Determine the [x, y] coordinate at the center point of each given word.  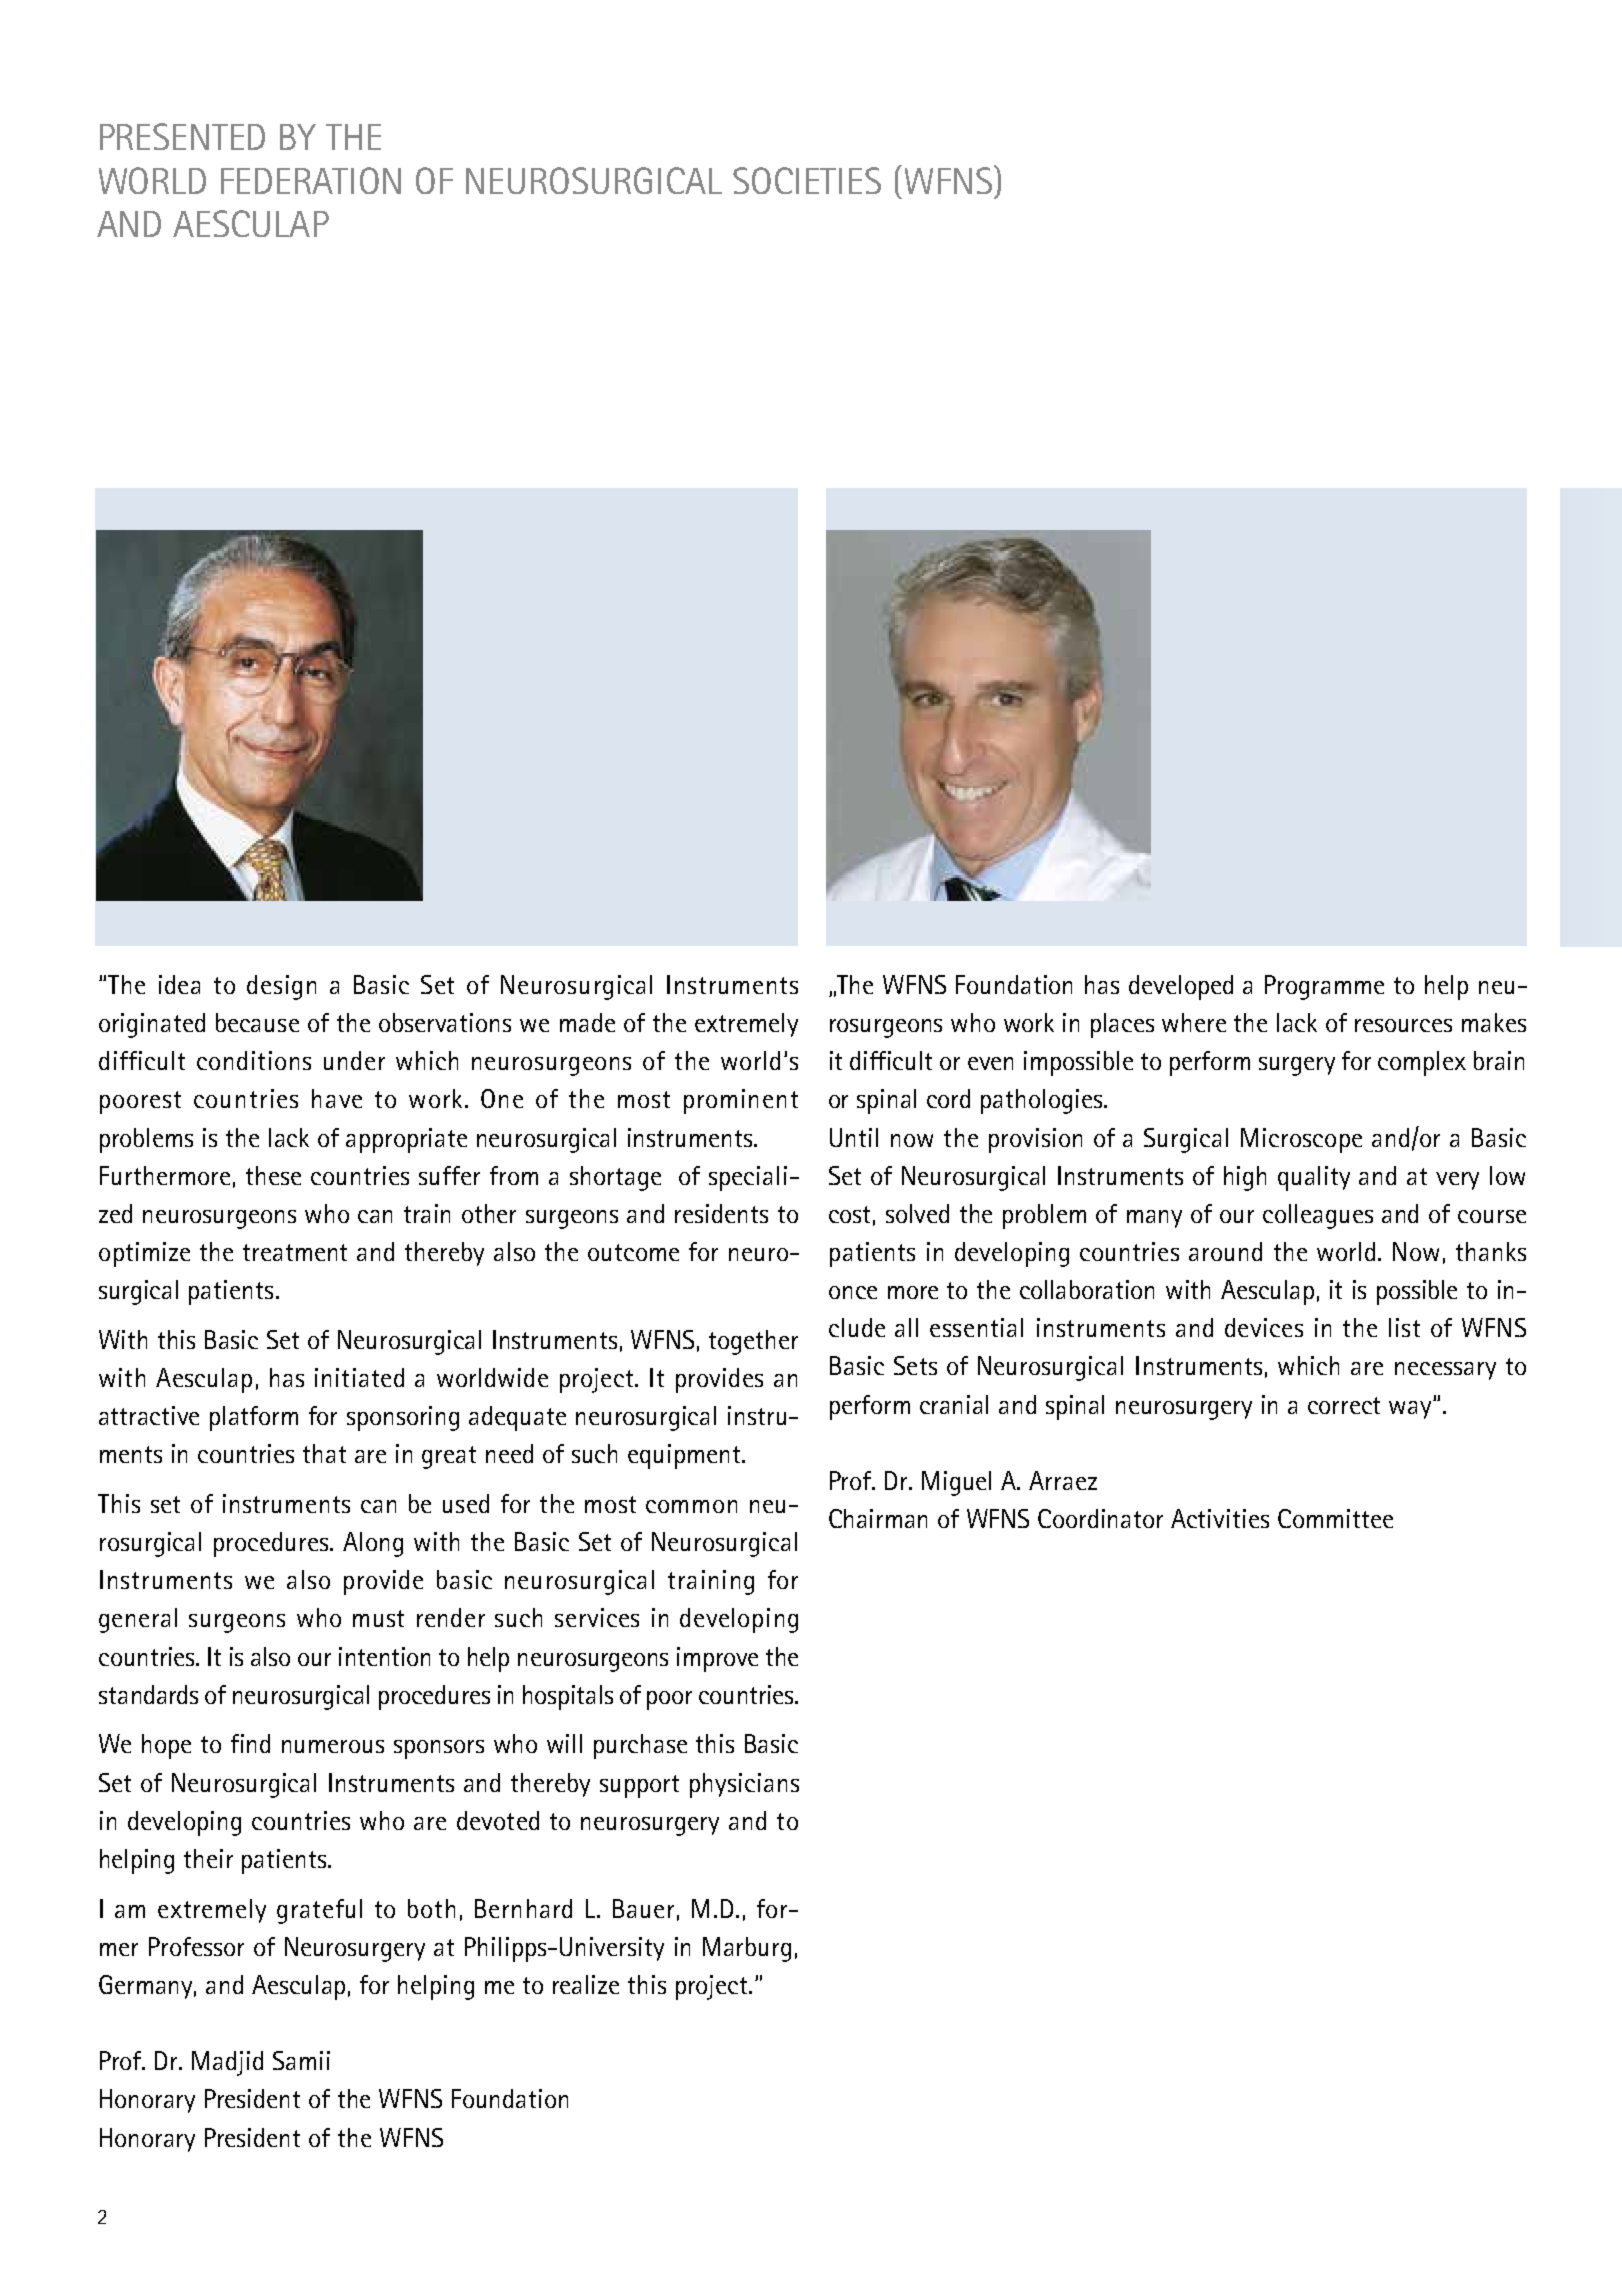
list [1404, 1327]
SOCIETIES [807, 180]
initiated [359, 1377]
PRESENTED [182, 136]
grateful [319, 1911]
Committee [1335, 1518]
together [753, 1342]
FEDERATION [311, 180]
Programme [1324, 987]
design [281, 987]
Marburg [747, 1949]
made [587, 1022]
